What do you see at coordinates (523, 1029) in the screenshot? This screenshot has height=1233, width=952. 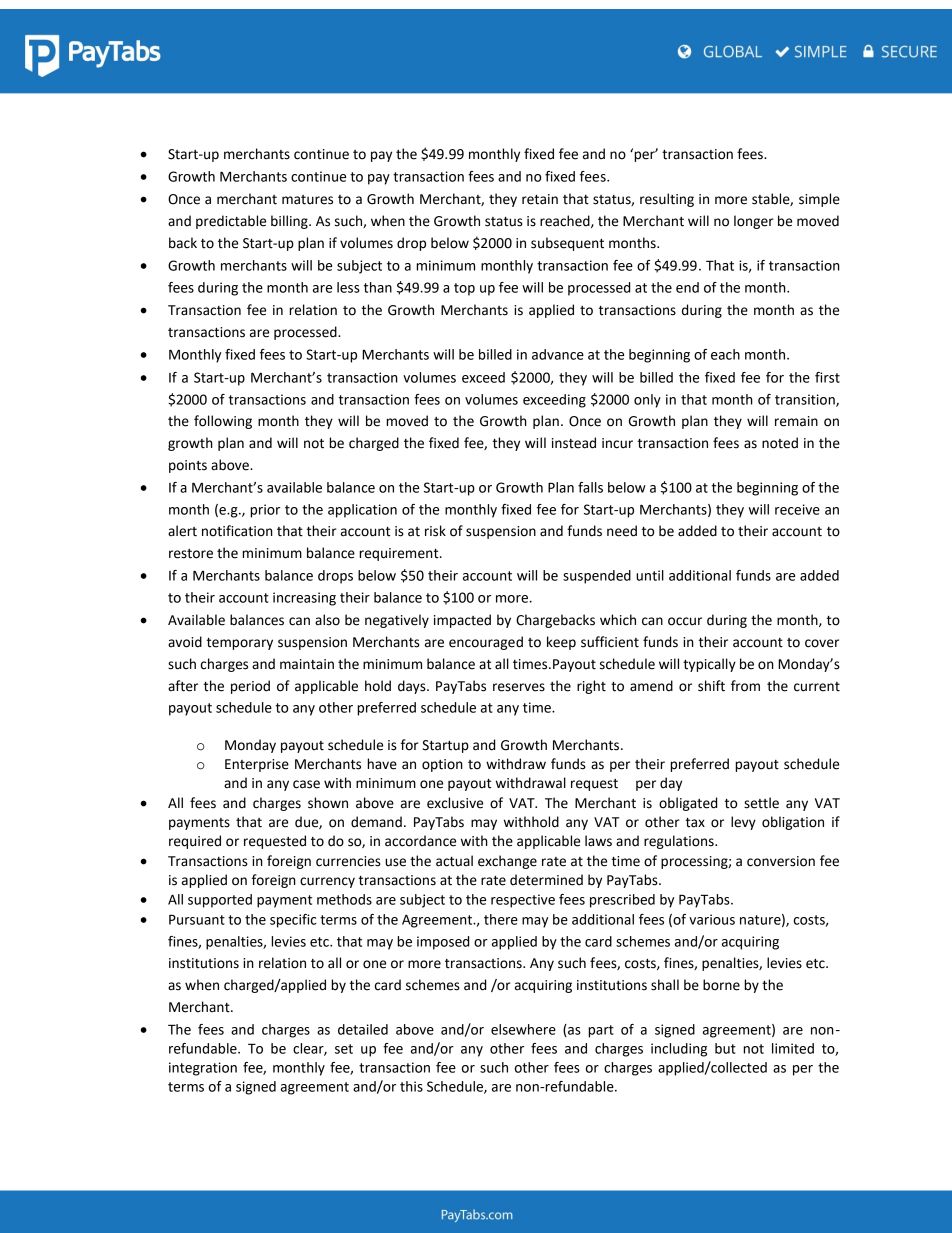 I see `elsewhere` at bounding box center [523, 1029].
